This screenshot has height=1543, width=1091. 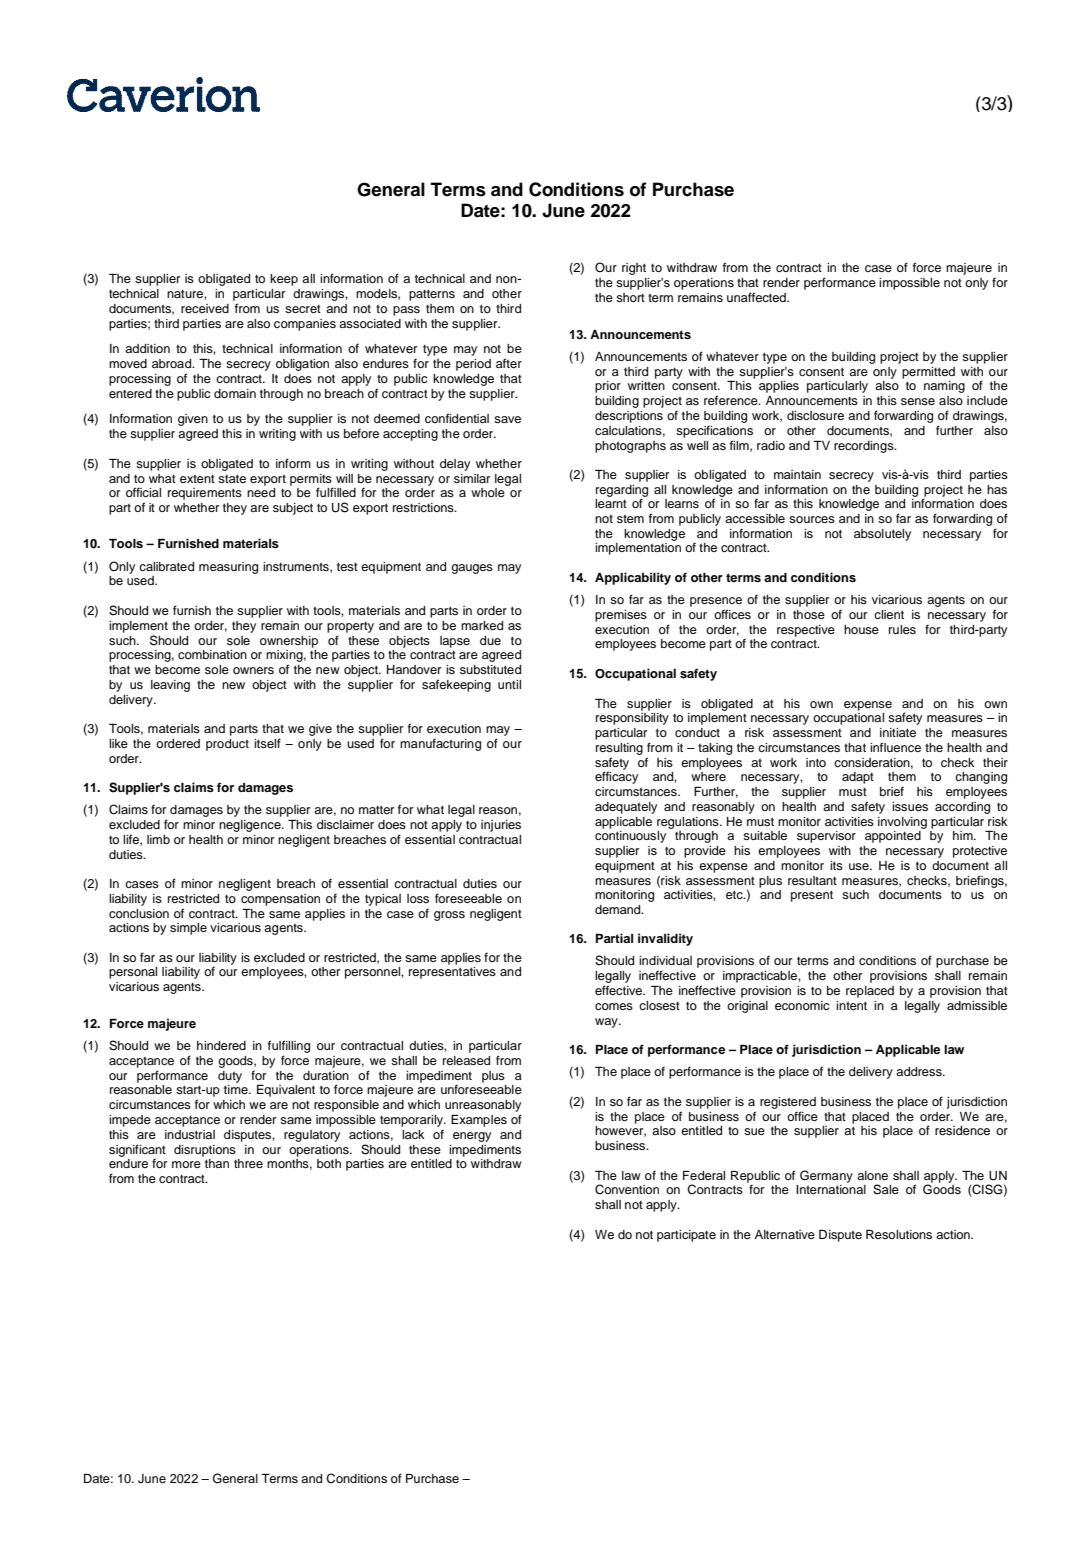 What do you see at coordinates (205, 308) in the screenshot?
I see `received` at bounding box center [205, 308].
